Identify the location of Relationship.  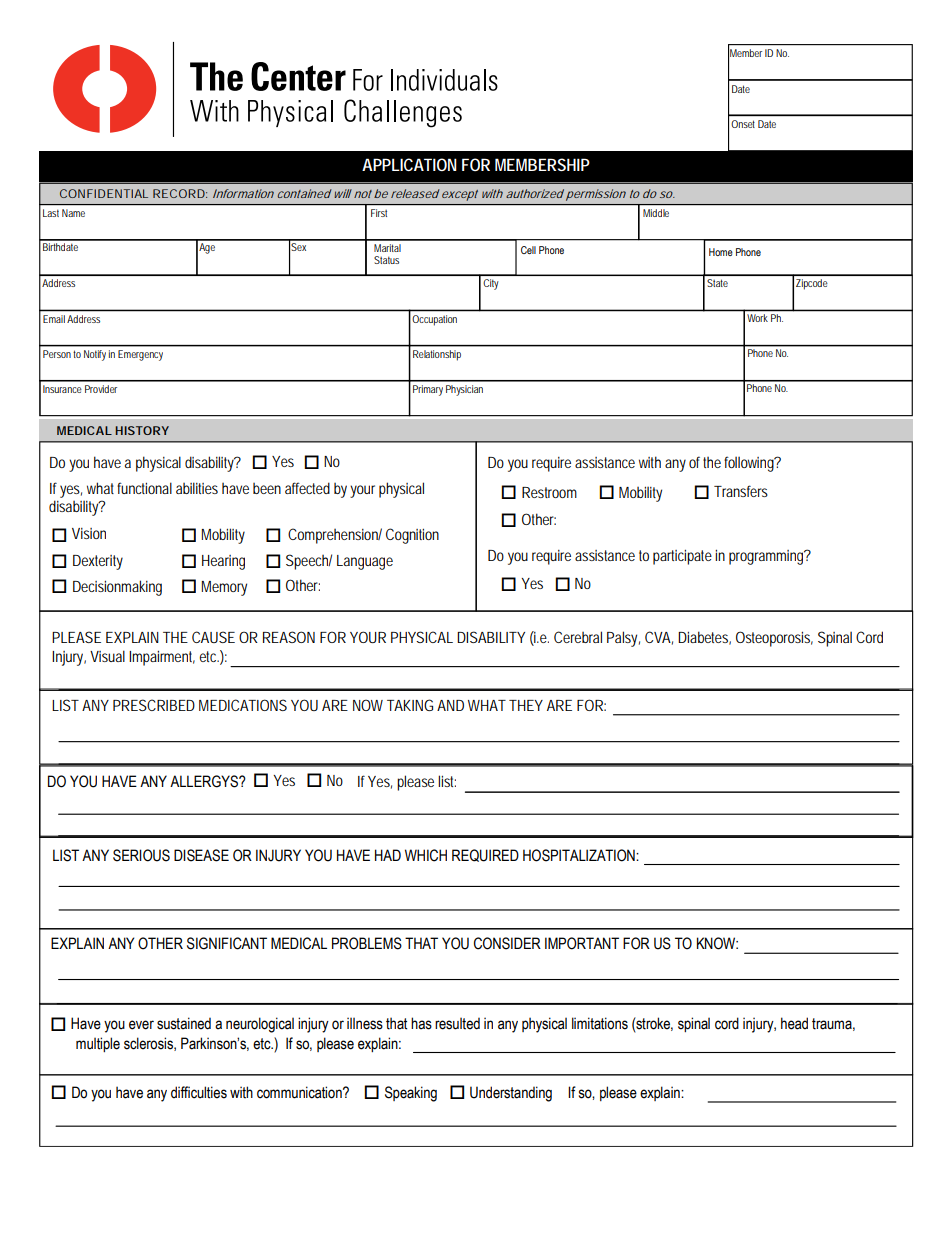
(437, 355).
